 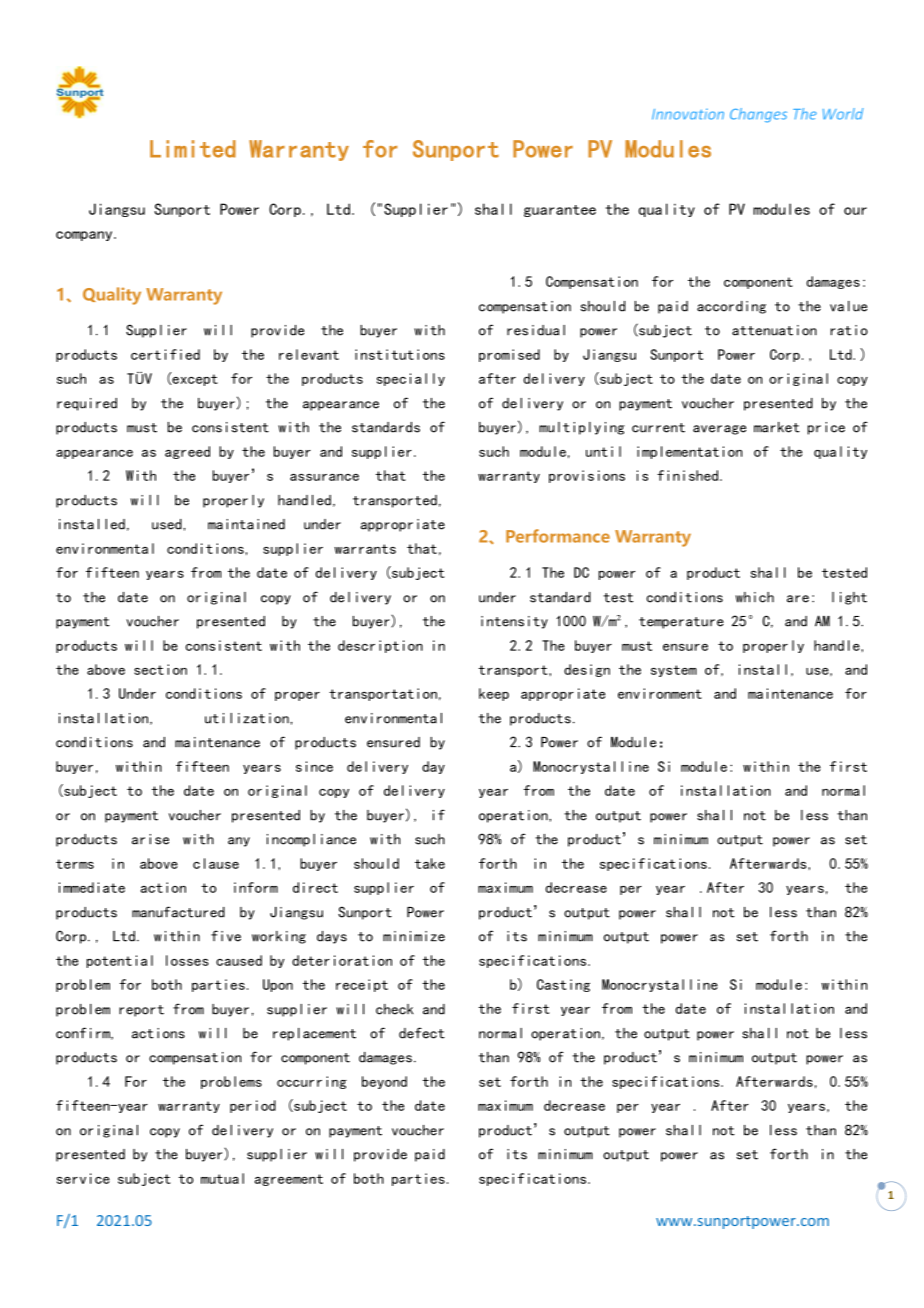 I want to click on Changes, so click(x=758, y=115).
